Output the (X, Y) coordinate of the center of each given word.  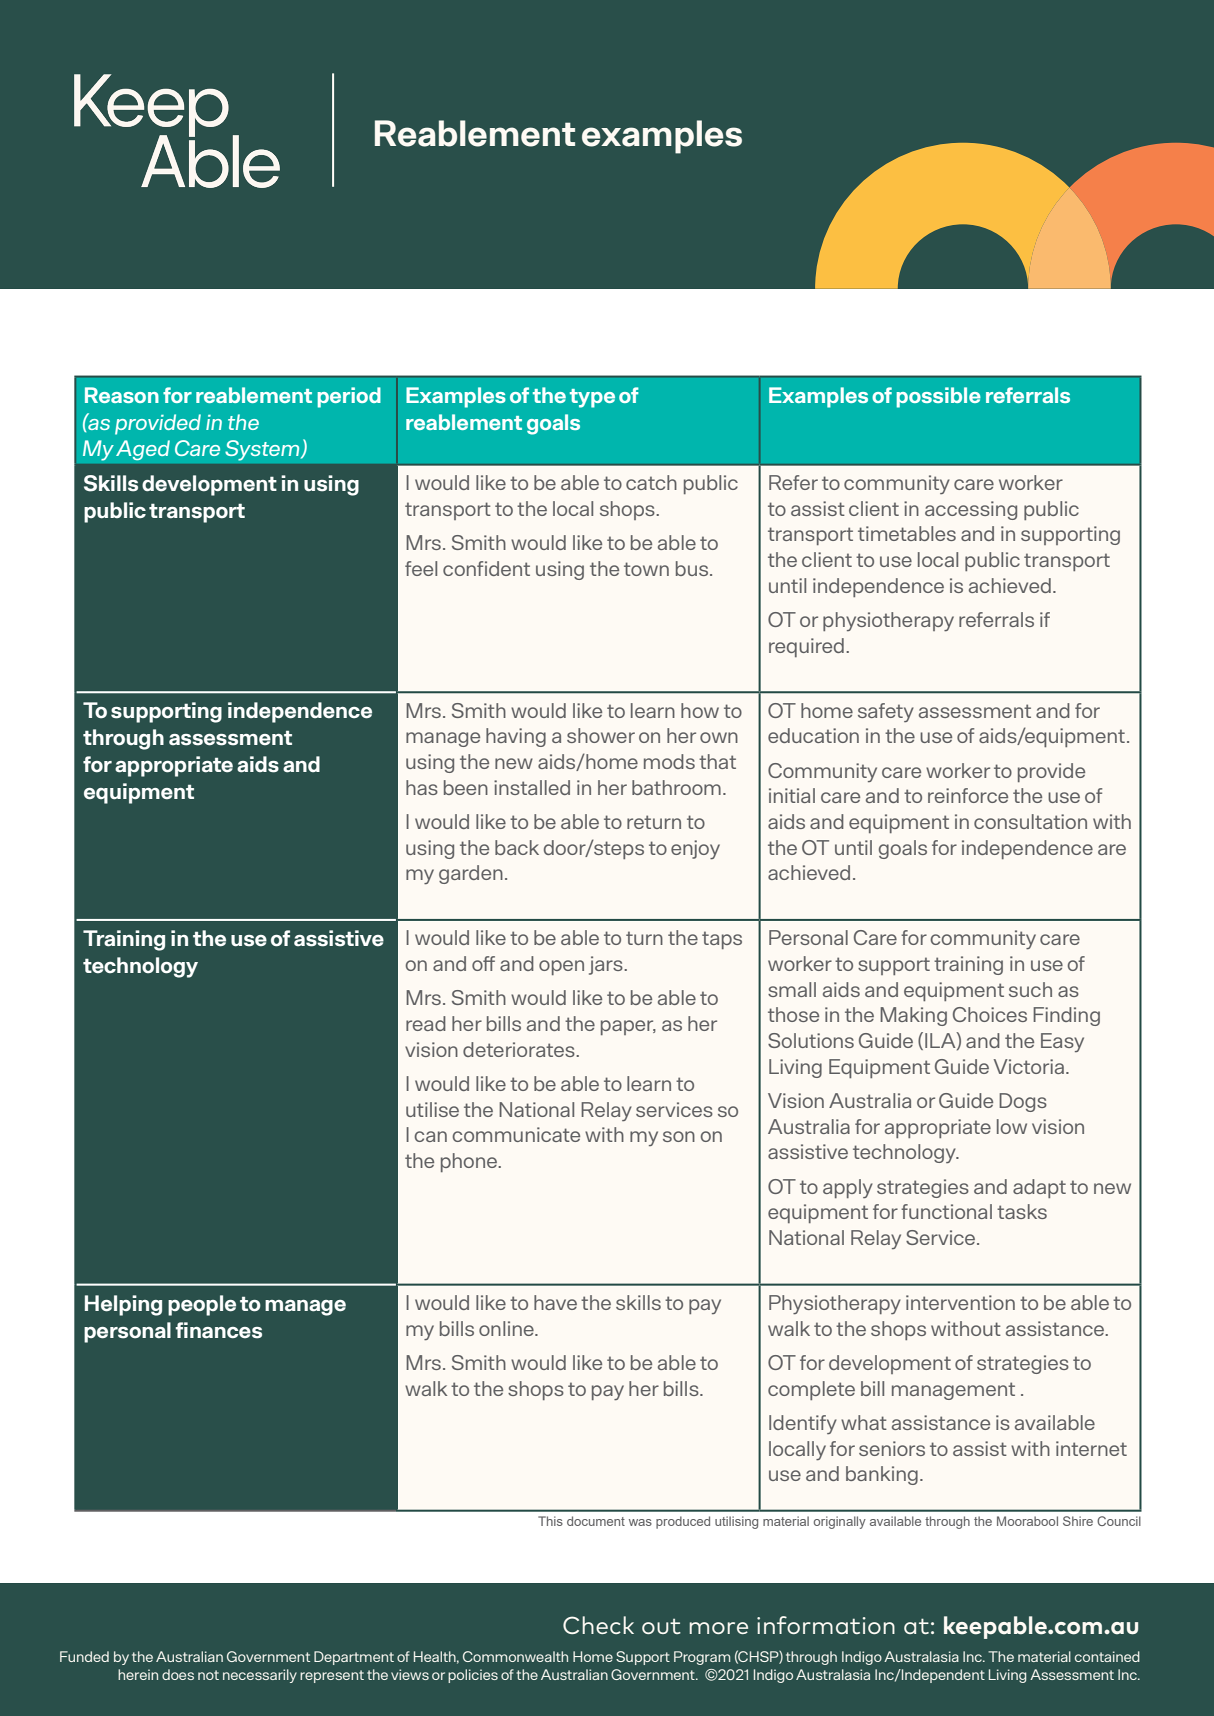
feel (421, 568)
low (1012, 1126)
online (507, 1328)
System (263, 450)
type (592, 398)
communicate (516, 1134)
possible (939, 397)
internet (1091, 1448)
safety (886, 712)
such (1030, 989)
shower (601, 735)
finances (219, 1330)
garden (471, 874)
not (208, 1675)
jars (607, 965)
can (430, 1136)
